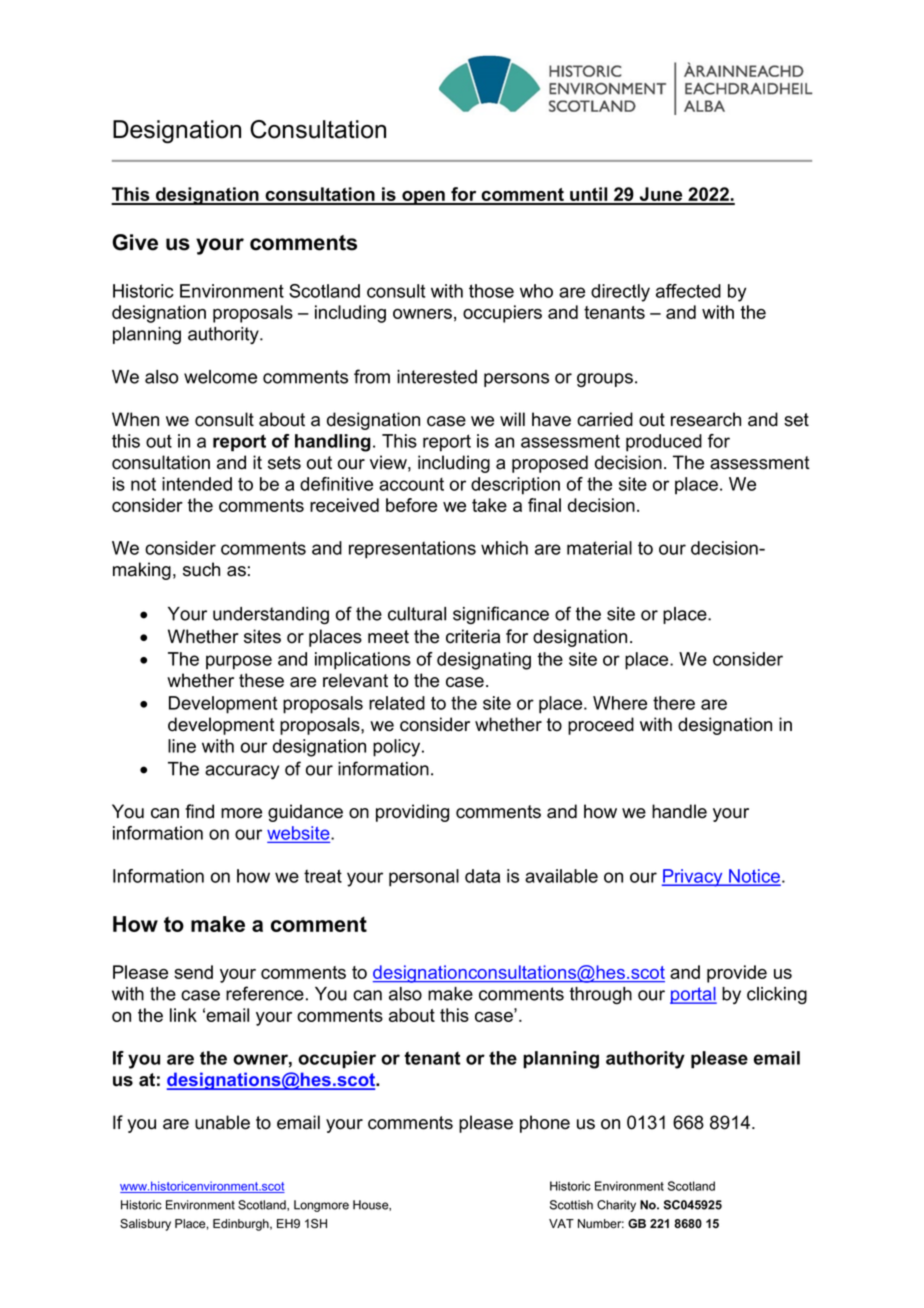  I want to click on provide, so click(737, 974).
